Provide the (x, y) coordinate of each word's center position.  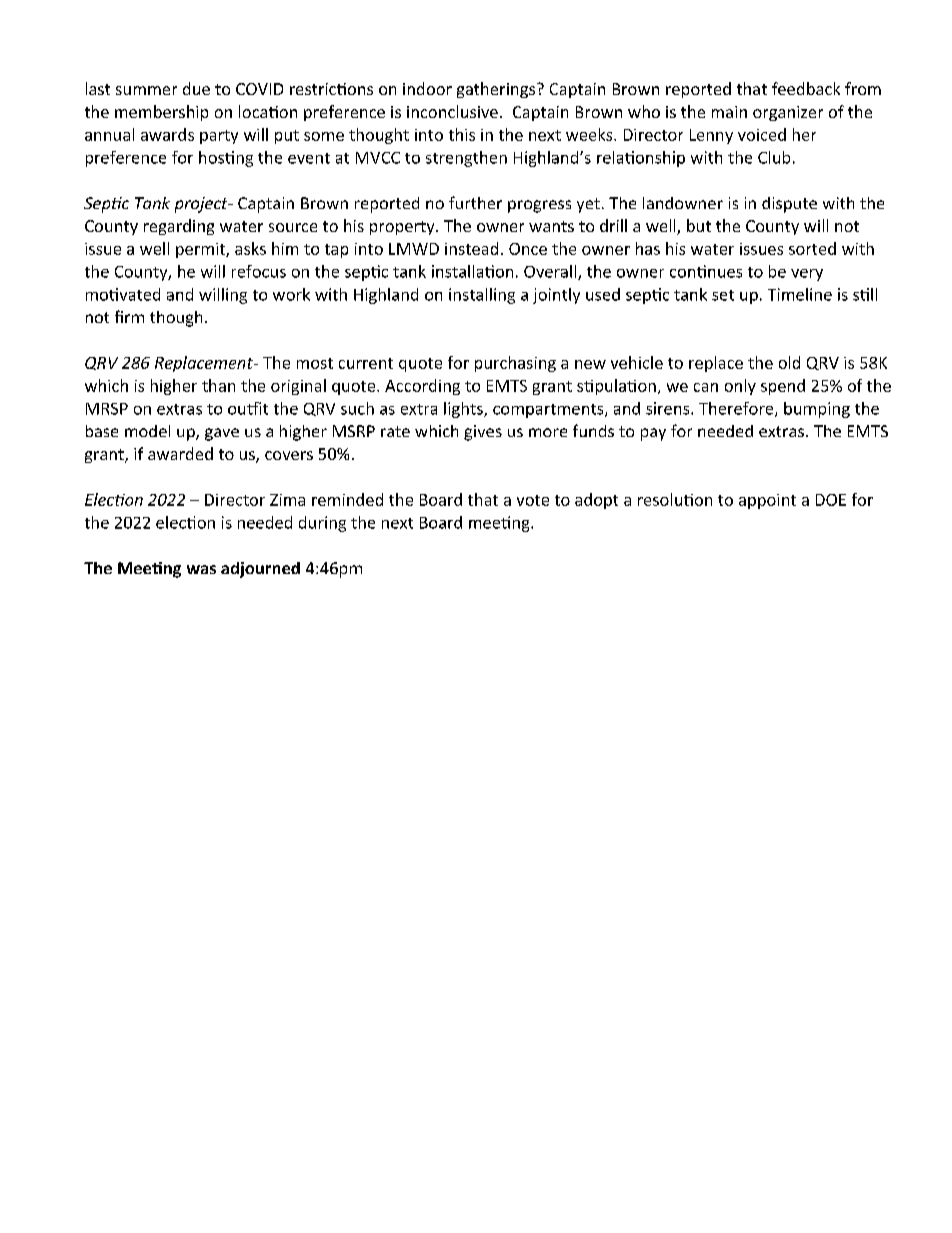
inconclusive (452, 111)
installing (482, 296)
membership (161, 113)
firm (129, 316)
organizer (788, 113)
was (201, 569)
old (789, 362)
